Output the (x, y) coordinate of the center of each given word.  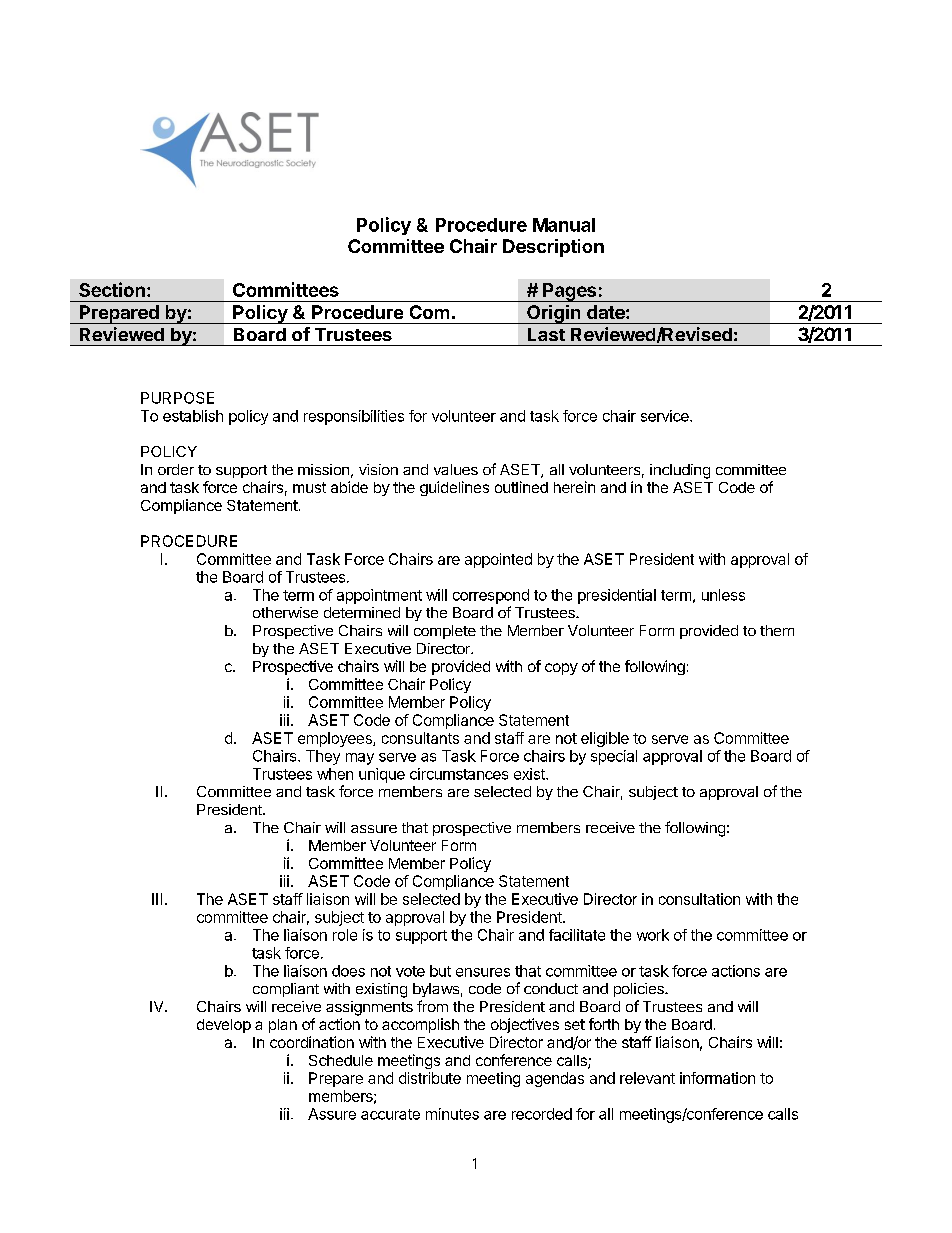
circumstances (459, 774)
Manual (564, 225)
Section (112, 289)
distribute (430, 1078)
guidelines (454, 488)
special (614, 757)
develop (224, 1026)
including (680, 471)
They (323, 757)
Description (553, 248)
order (176, 469)
